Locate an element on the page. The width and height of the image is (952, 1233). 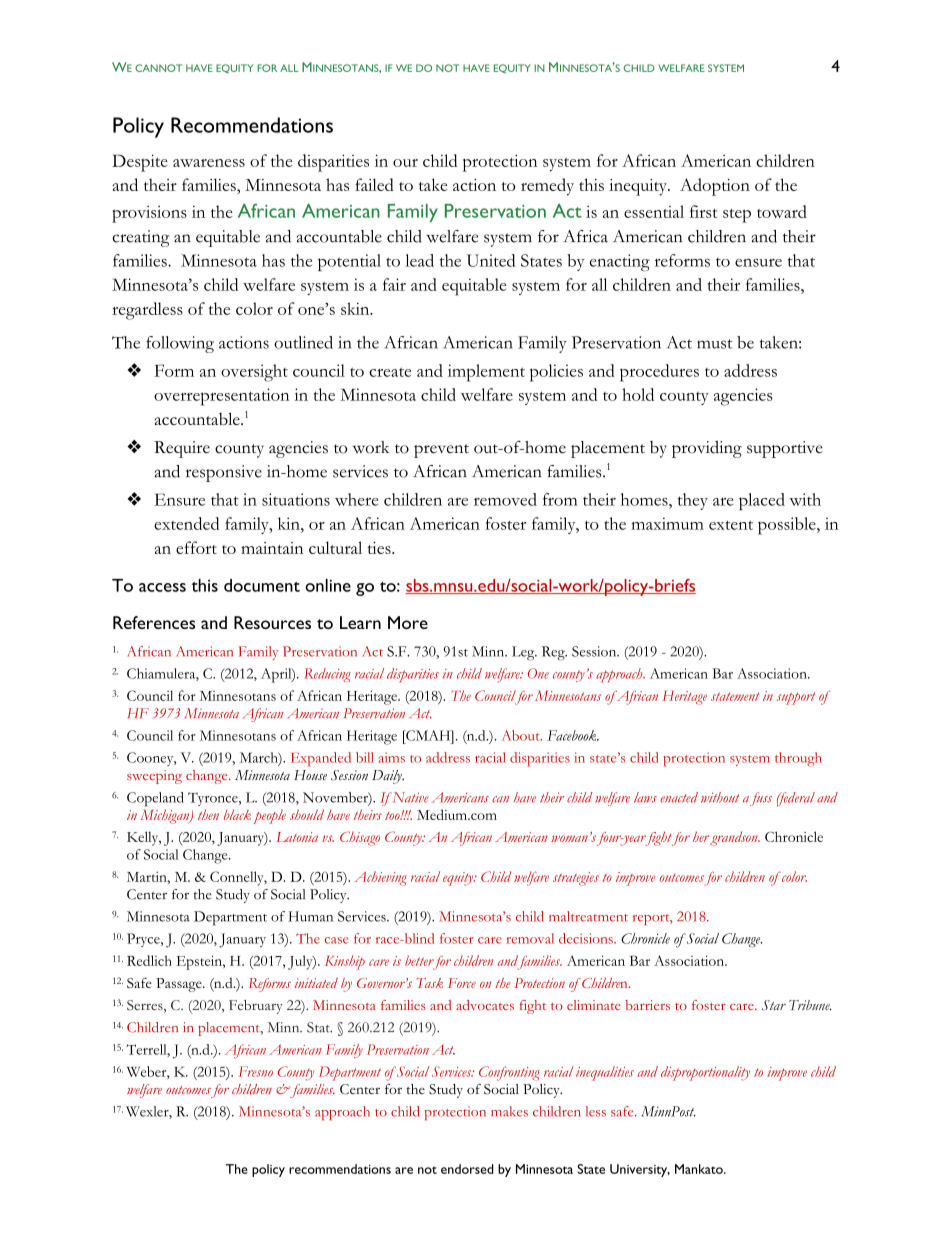
providing is located at coordinates (707, 449).
